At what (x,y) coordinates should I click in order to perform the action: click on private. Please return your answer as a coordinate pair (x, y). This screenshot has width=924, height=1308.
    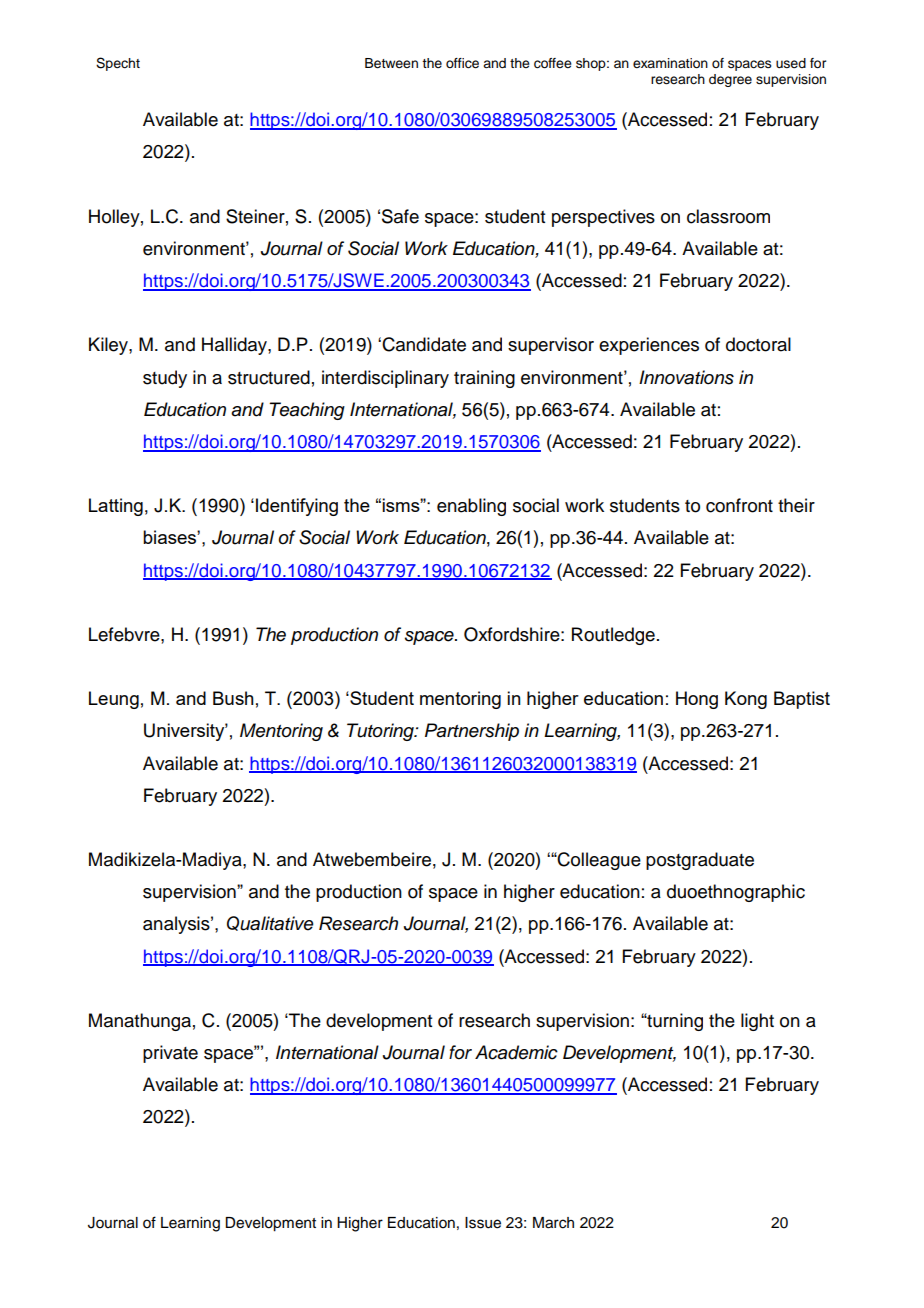
    Looking at the image, I should click on (170, 1054).
